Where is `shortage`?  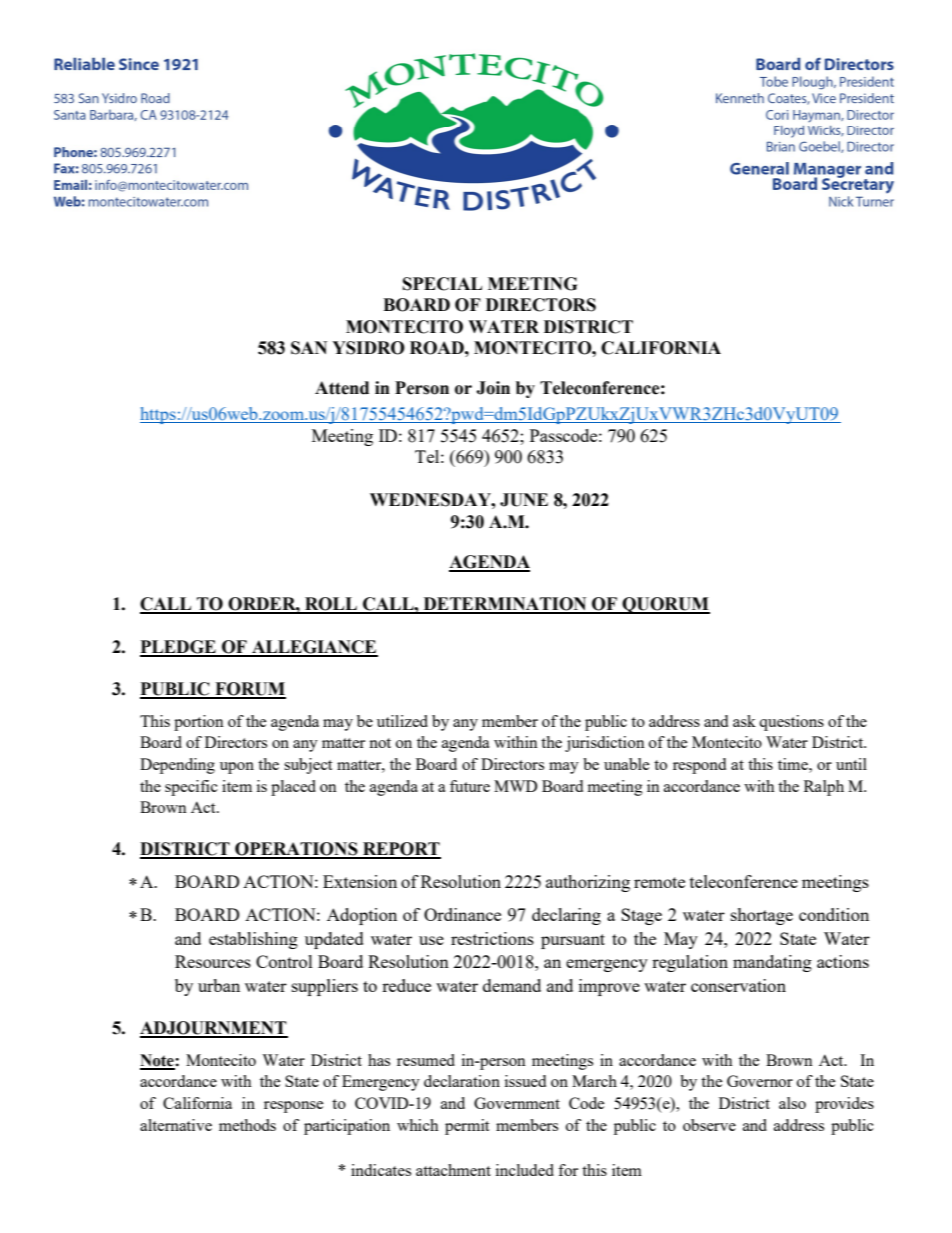
shortage is located at coordinates (762, 916).
